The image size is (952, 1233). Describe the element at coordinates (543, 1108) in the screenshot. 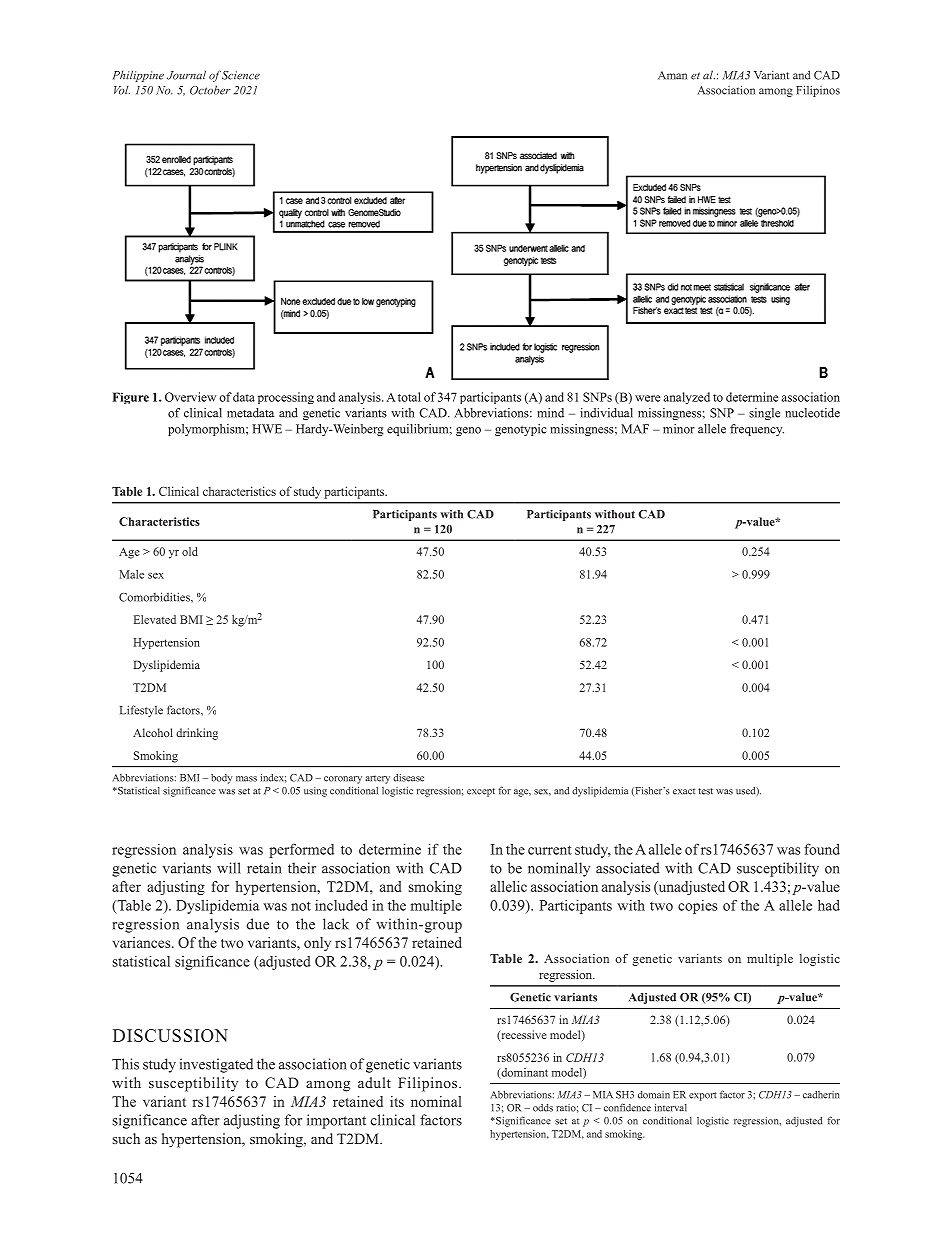

I see `odds` at that location.
